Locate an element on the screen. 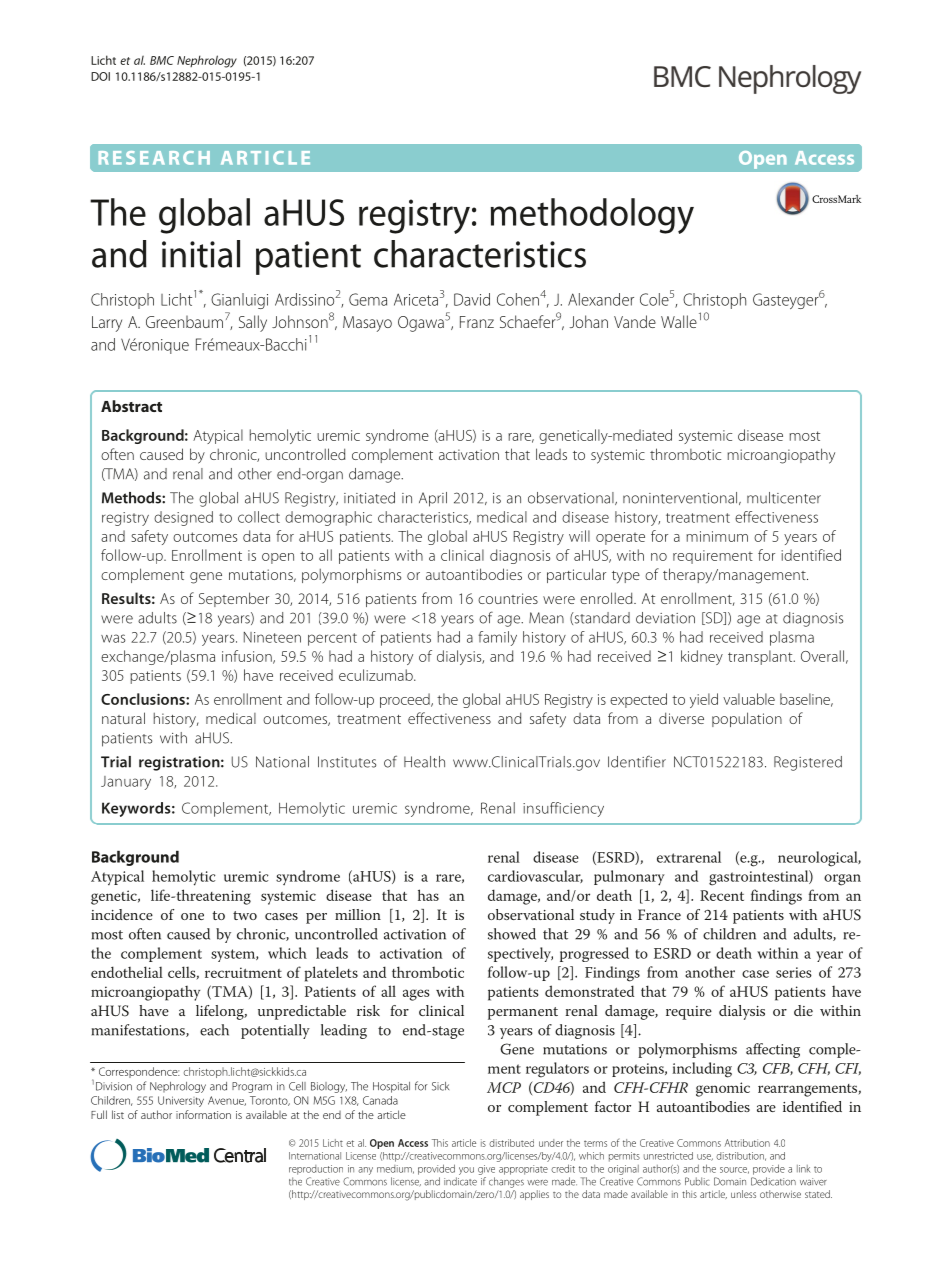 Image resolution: width=952 pixels, height=1270 pixels. April is located at coordinates (433, 499).
